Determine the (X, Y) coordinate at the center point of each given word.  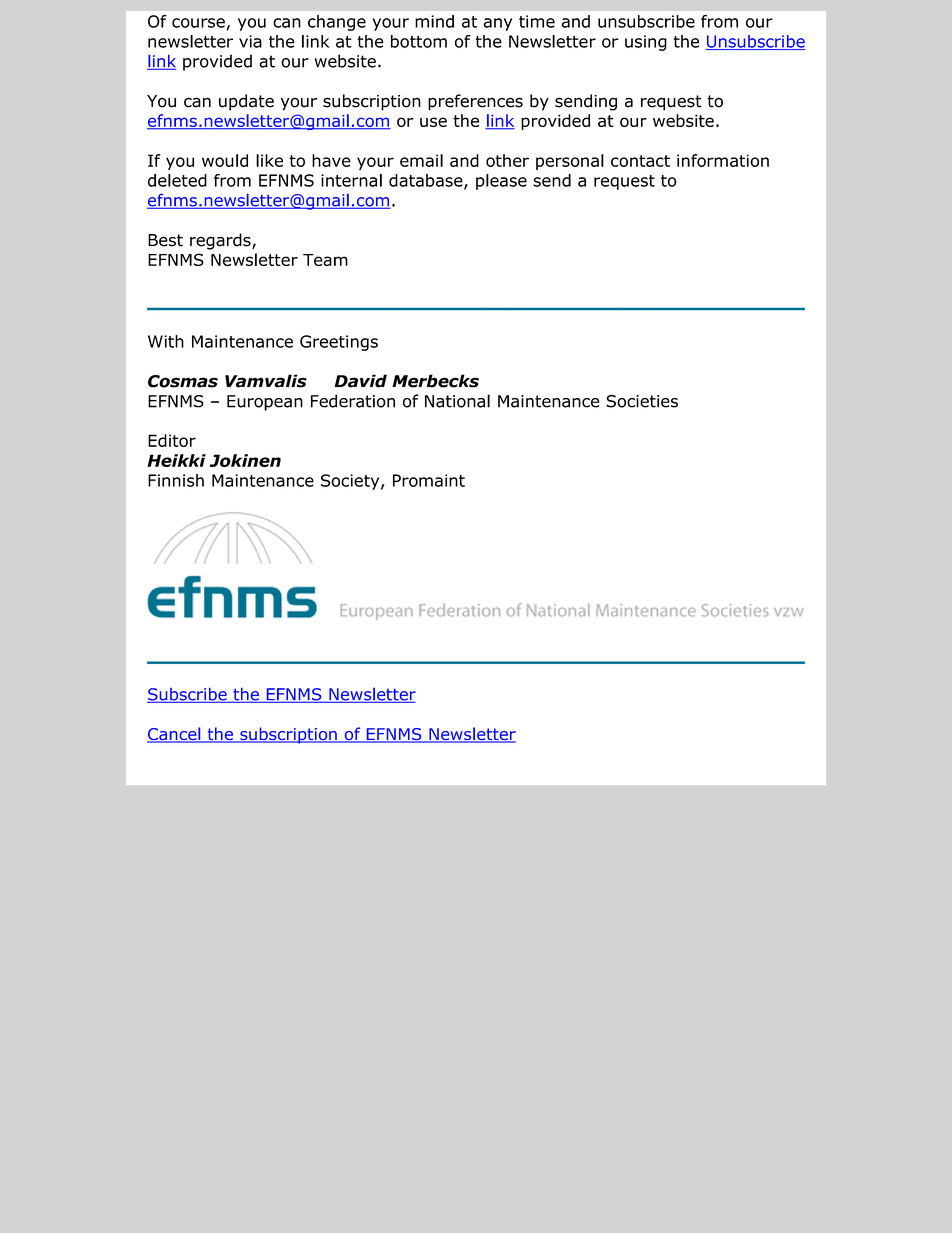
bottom (419, 41)
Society (351, 482)
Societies (642, 401)
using (646, 43)
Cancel (175, 735)
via (250, 41)
